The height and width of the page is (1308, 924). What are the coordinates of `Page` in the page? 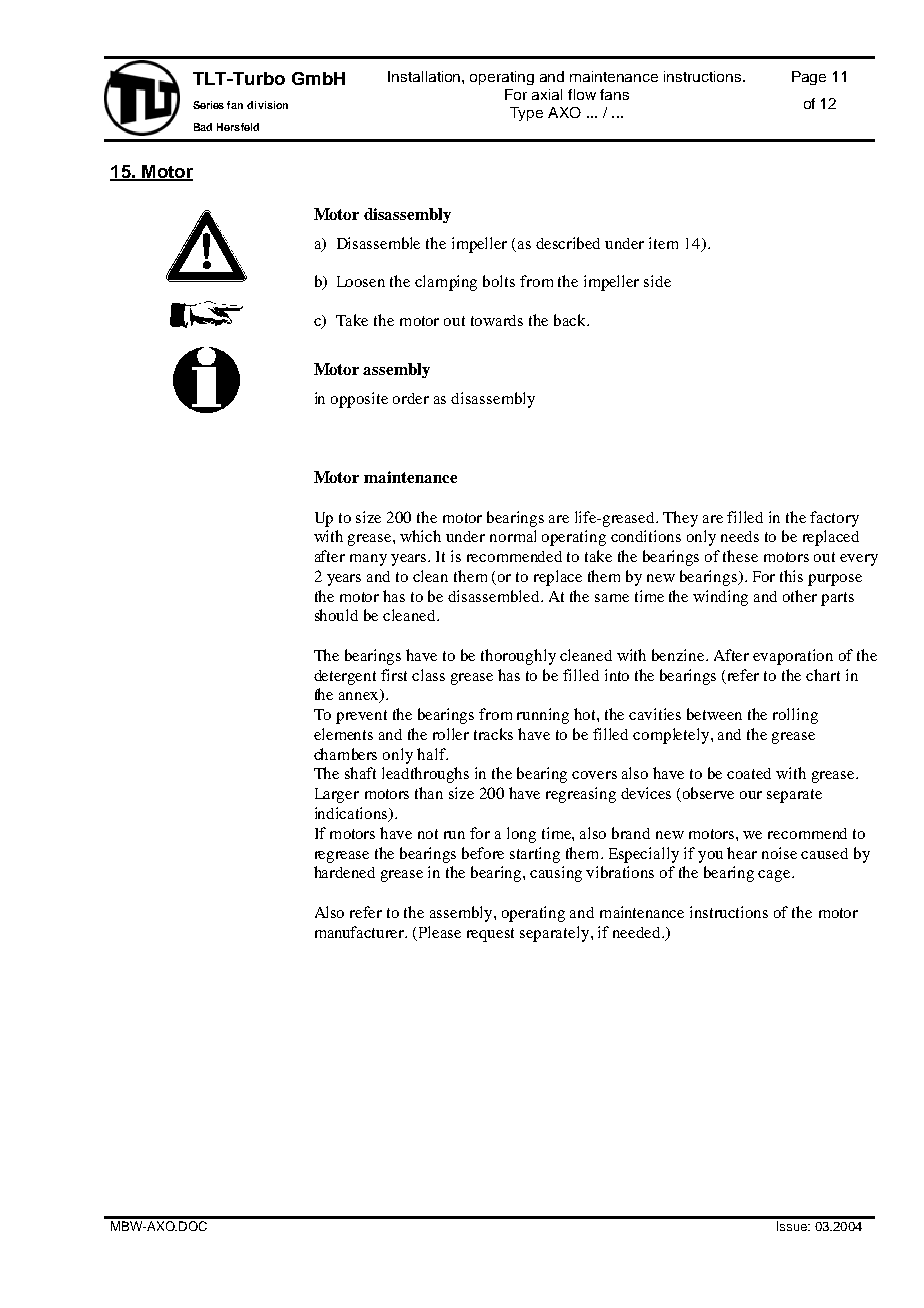 It's located at (809, 78).
